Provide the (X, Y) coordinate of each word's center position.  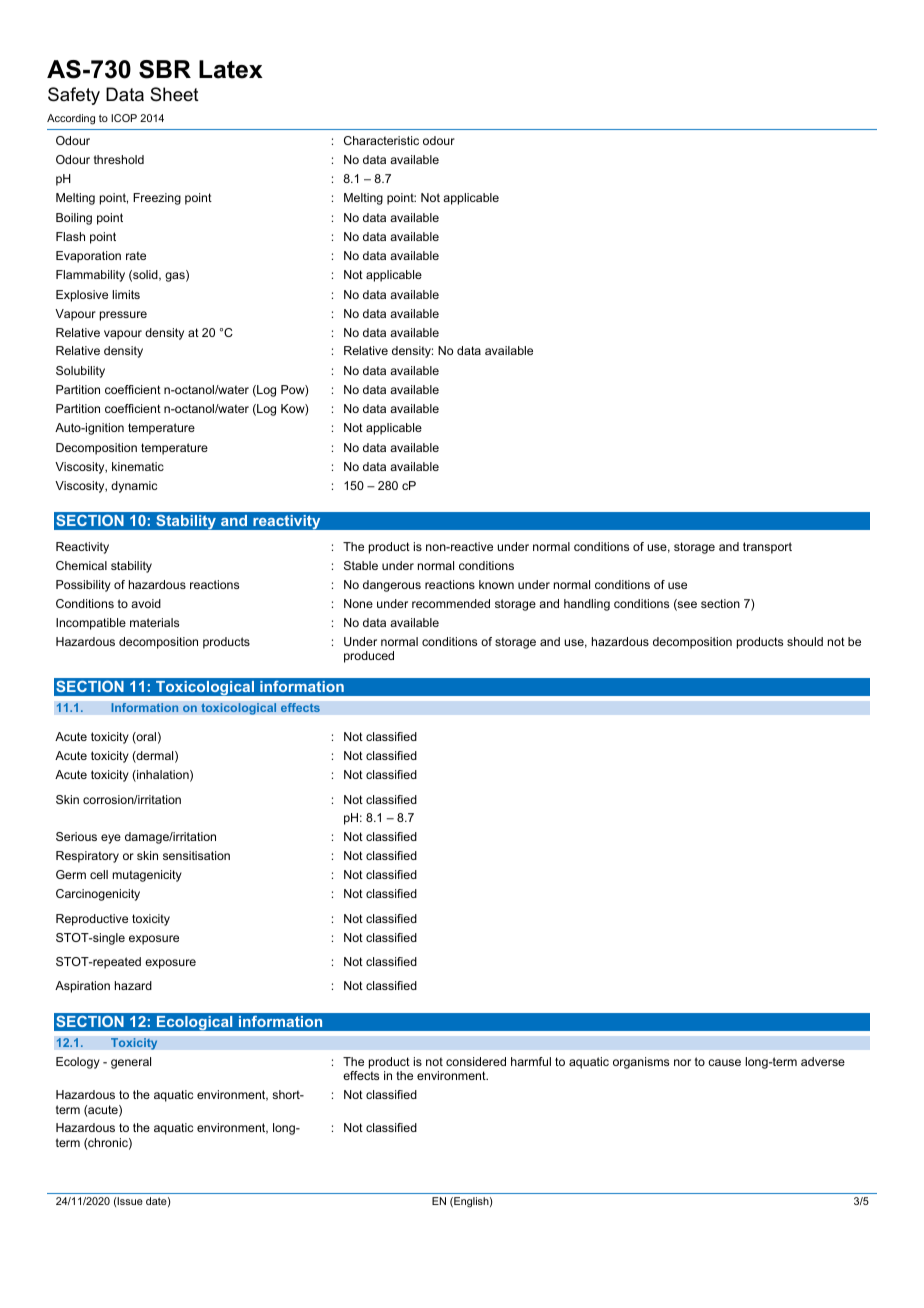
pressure (123, 316)
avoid (146, 603)
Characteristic (381, 140)
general (131, 1063)
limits (126, 294)
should (805, 641)
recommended (451, 603)
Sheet (174, 94)
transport (767, 548)
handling (587, 605)
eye (111, 839)
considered (476, 1061)
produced (369, 657)
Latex (231, 69)
